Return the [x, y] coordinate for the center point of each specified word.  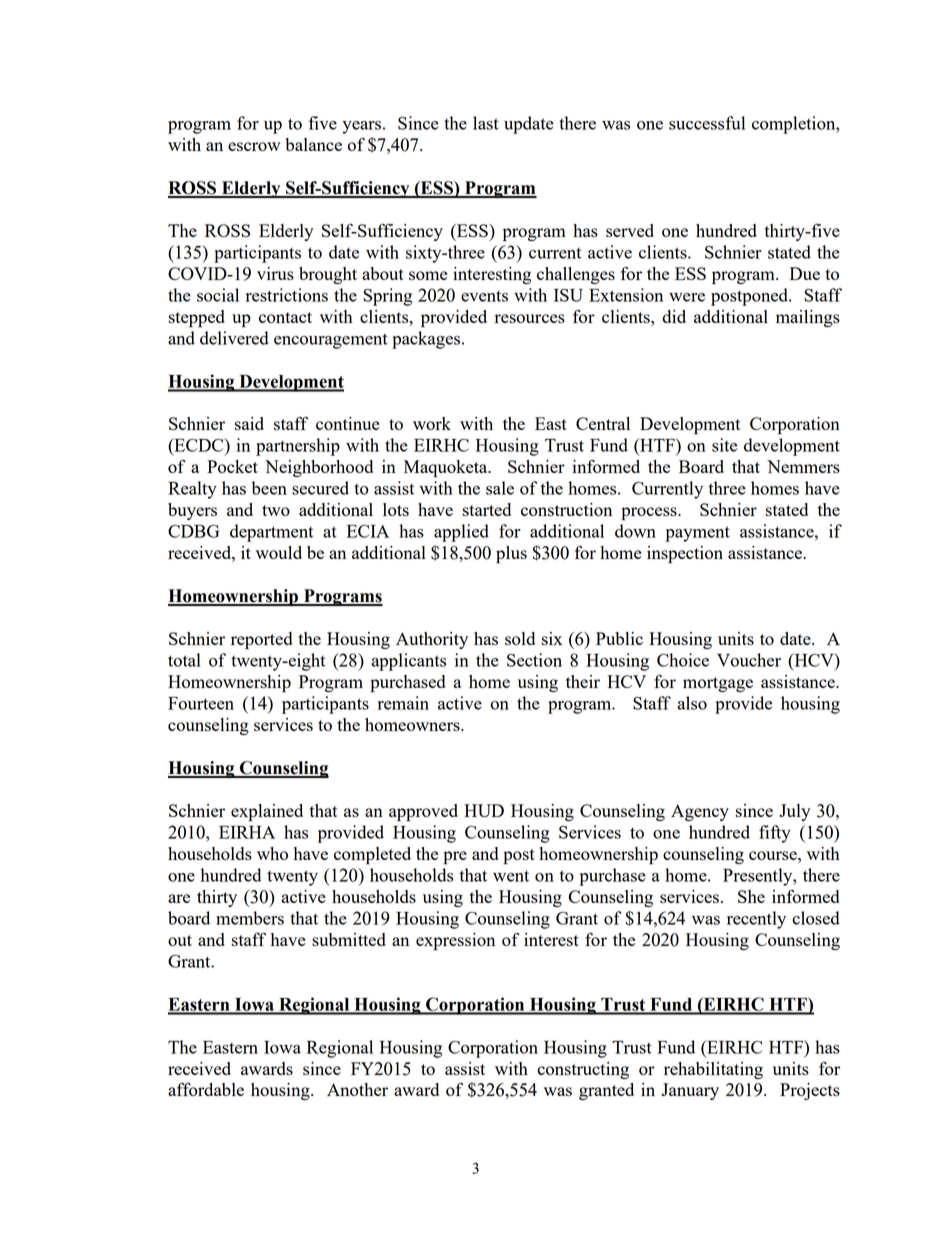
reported [261, 641]
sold [520, 638]
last [486, 123]
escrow [254, 146]
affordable [206, 1089]
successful [707, 123]
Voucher [749, 660]
